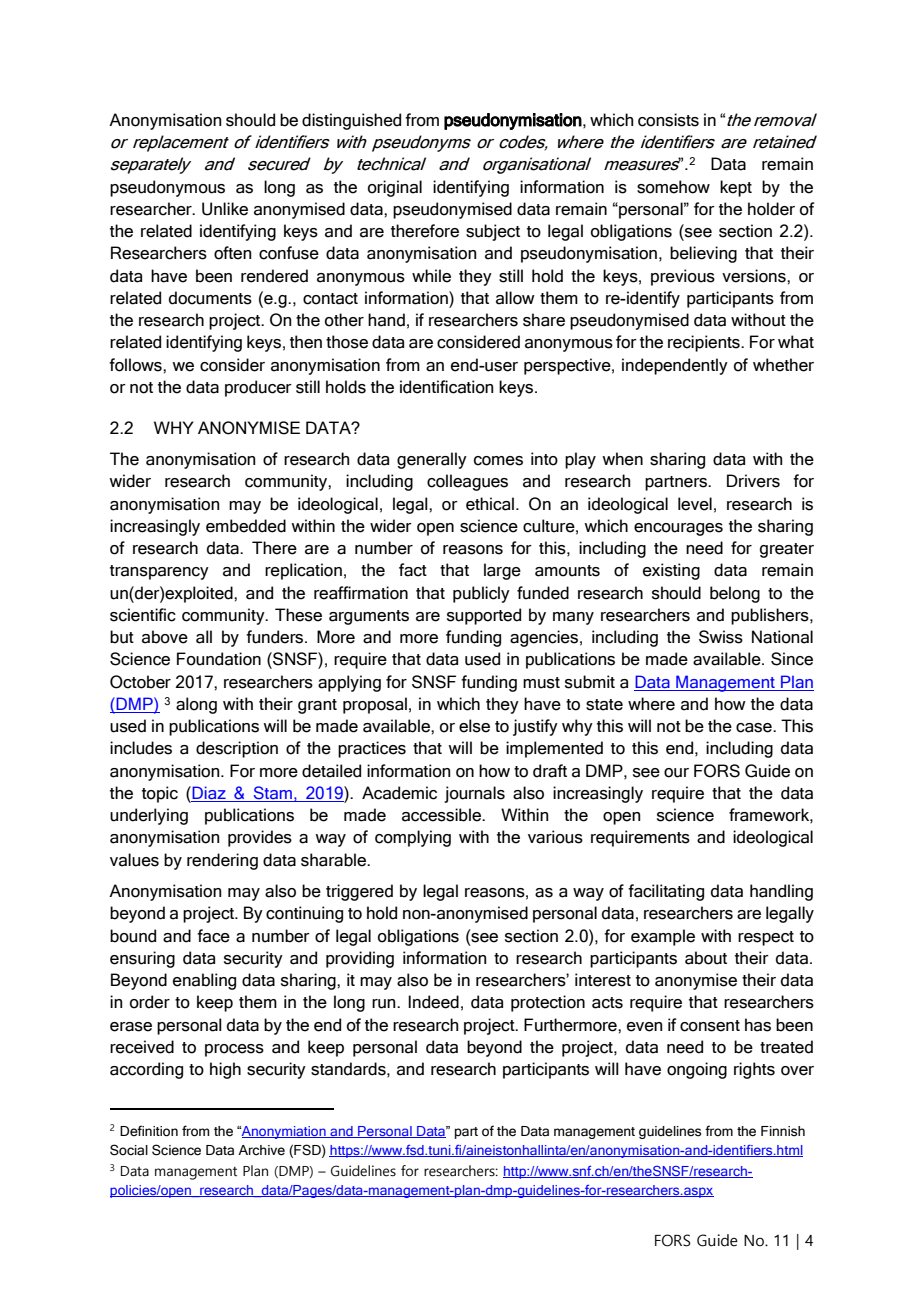  What do you see at coordinates (167, 188) in the image?
I see `pseudonymous` at bounding box center [167, 188].
